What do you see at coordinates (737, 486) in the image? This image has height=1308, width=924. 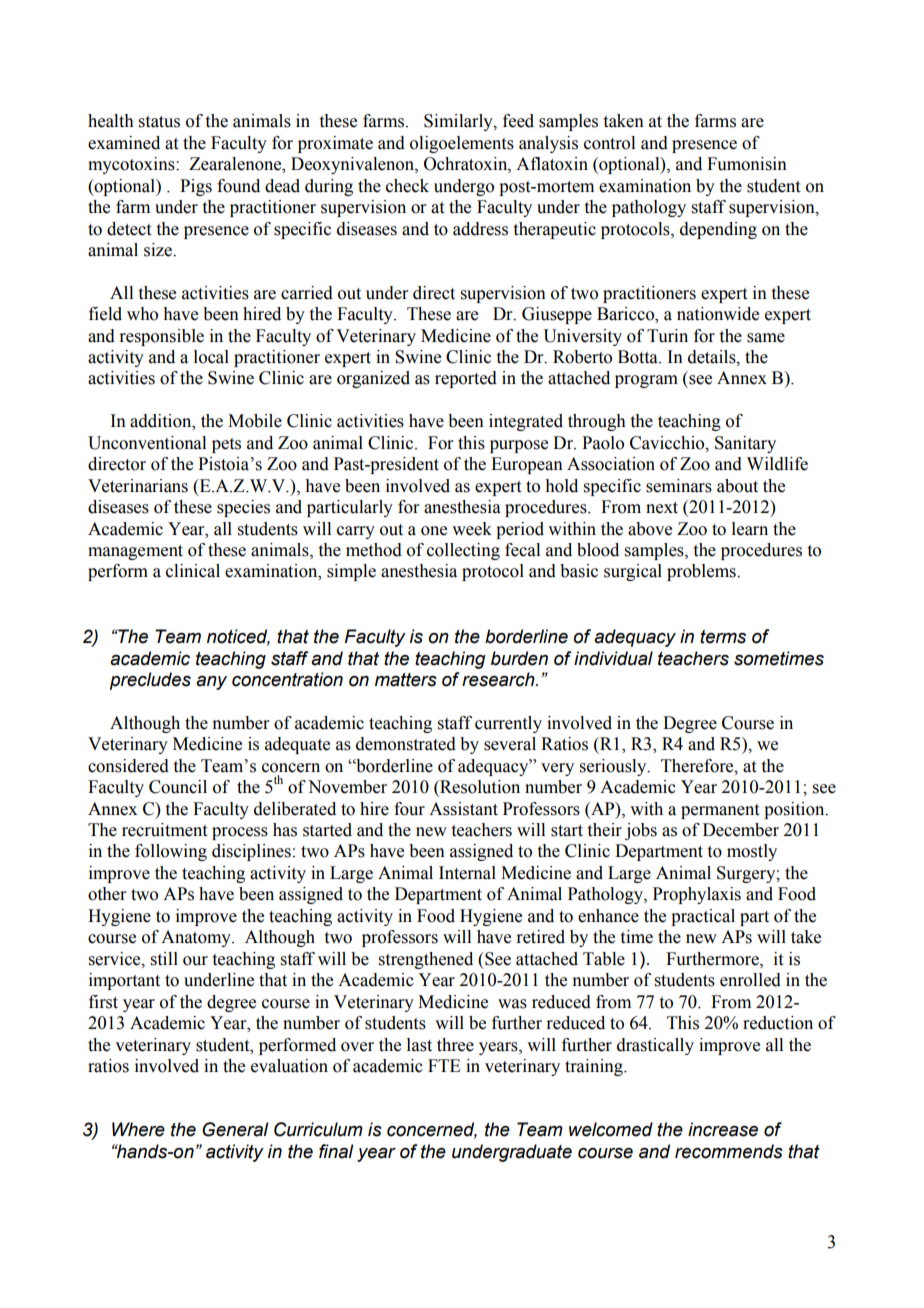 I see `about` at bounding box center [737, 486].
